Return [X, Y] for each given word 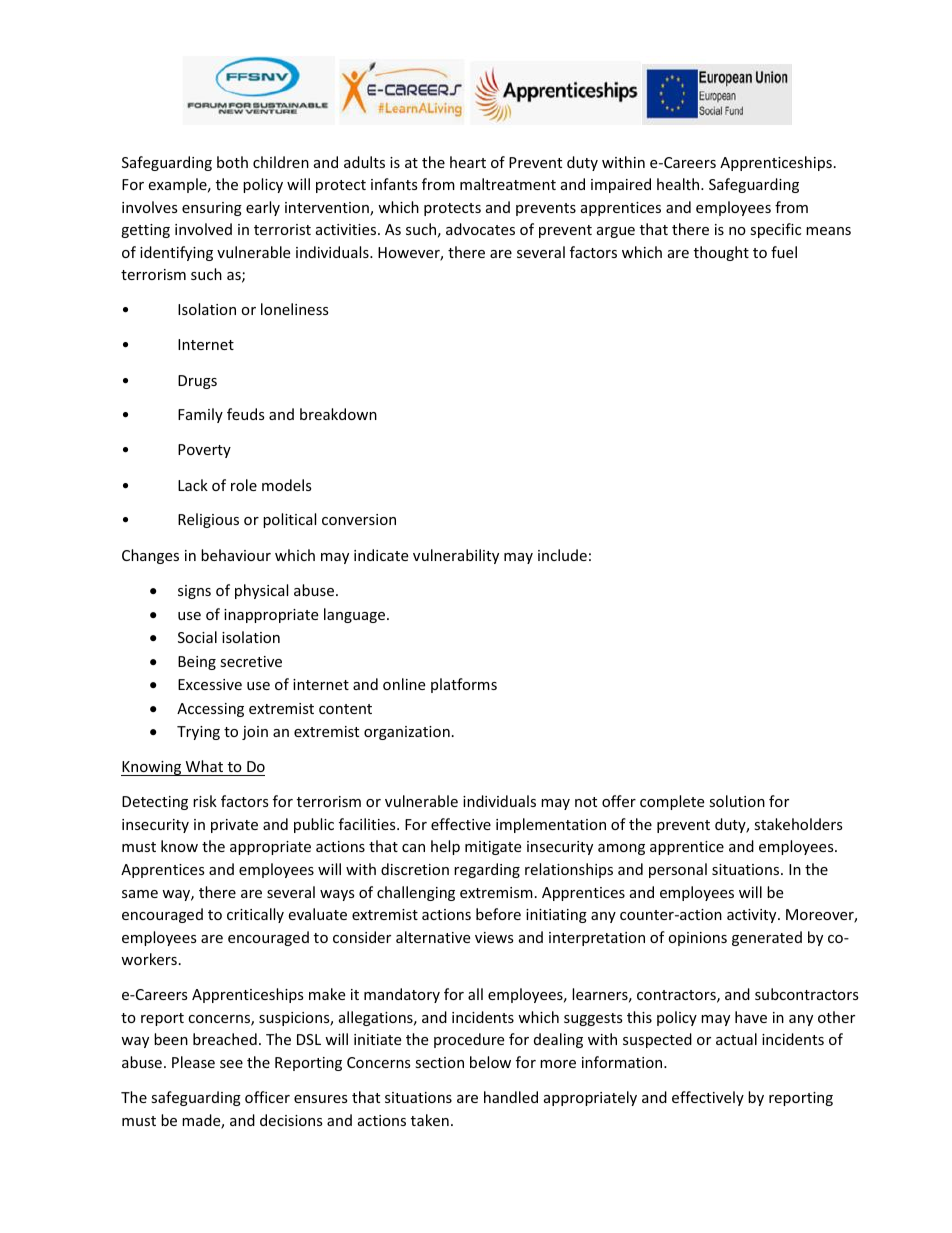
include [562, 555]
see [231, 1064]
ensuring [212, 209]
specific [775, 230]
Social [197, 637]
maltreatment [508, 184]
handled [511, 1097]
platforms [464, 685]
